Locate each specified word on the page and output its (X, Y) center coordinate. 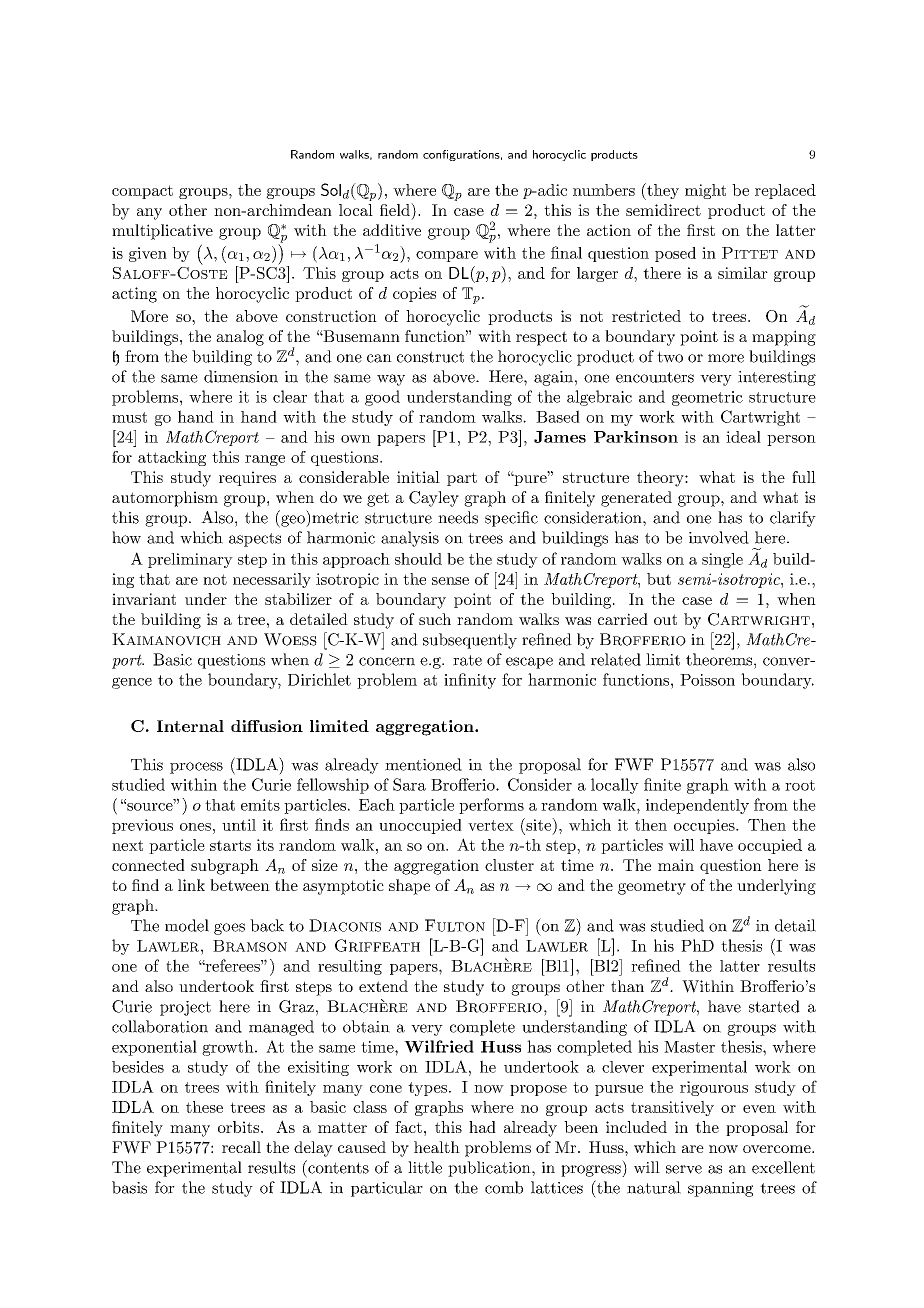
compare (447, 256)
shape (409, 887)
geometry (652, 887)
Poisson (707, 680)
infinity (470, 681)
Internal (190, 726)
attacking (172, 458)
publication (490, 1169)
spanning (720, 1189)
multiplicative (162, 232)
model (187, 925)
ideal (743, 437)
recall (241, 1147)
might (705, 191)
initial (418, 477)
